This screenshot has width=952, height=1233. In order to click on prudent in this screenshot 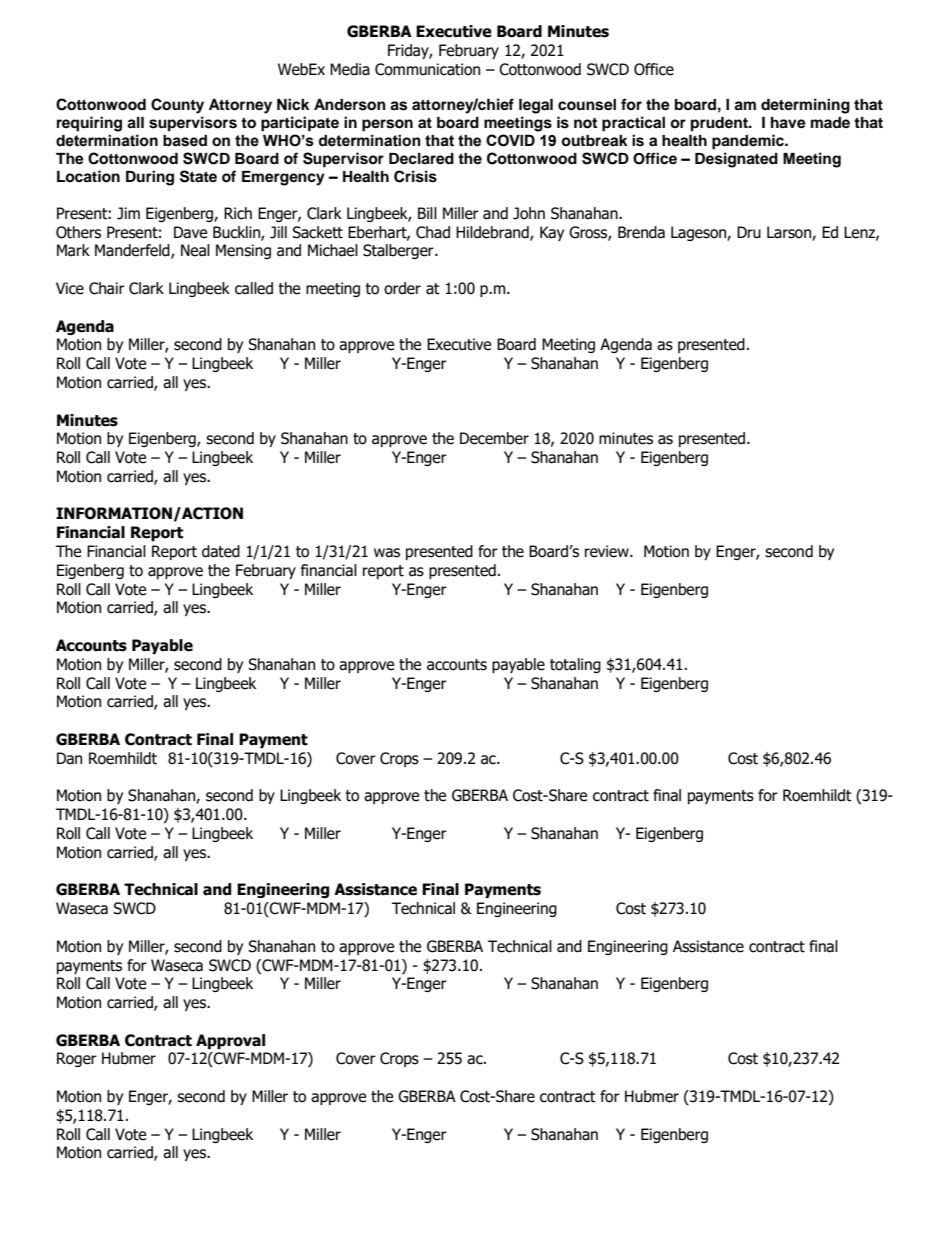, I will do `click(720, 124)`.
